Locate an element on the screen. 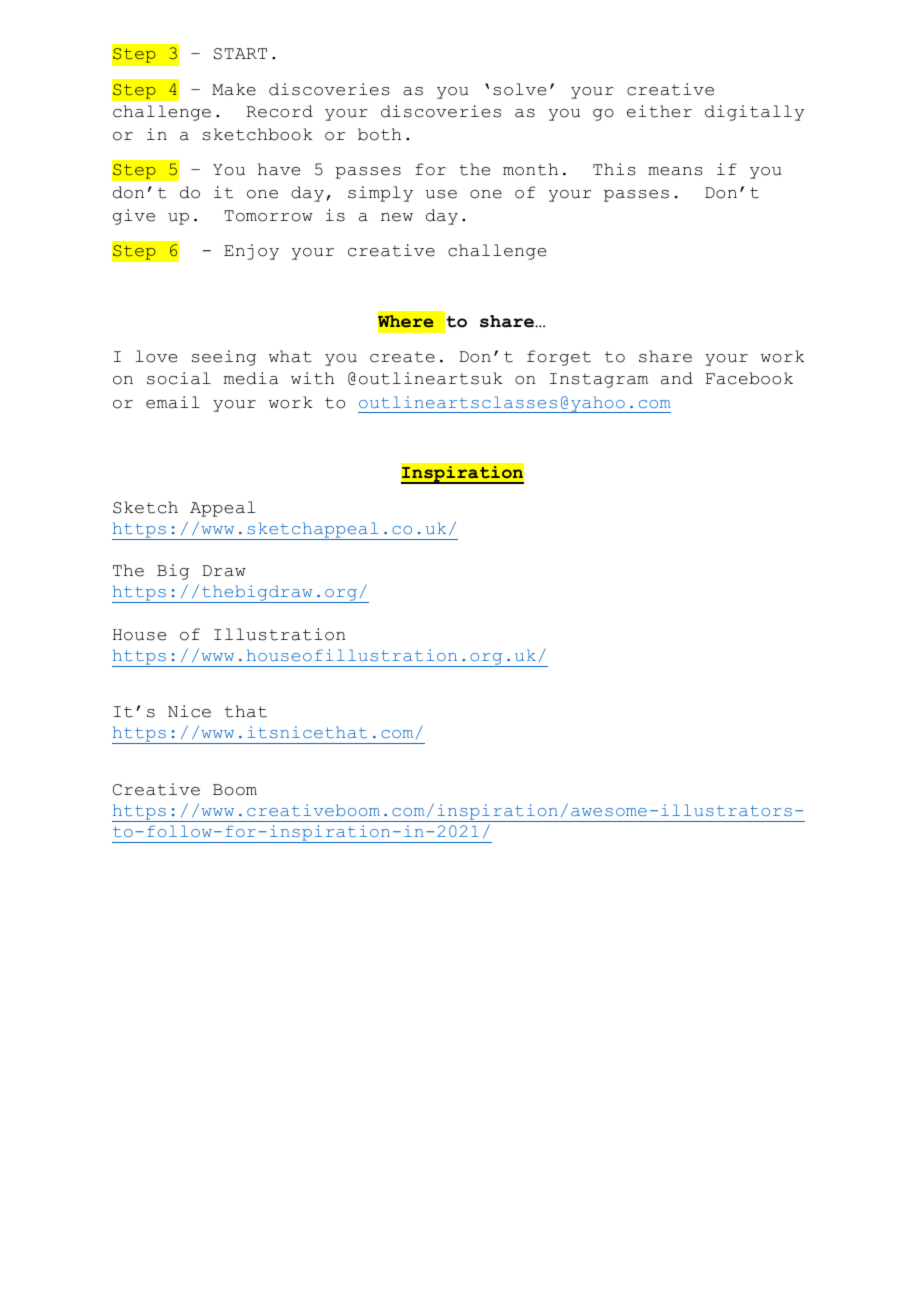 This screenshot has width=924, height=1308. email is located at coordinates (173, 402).
